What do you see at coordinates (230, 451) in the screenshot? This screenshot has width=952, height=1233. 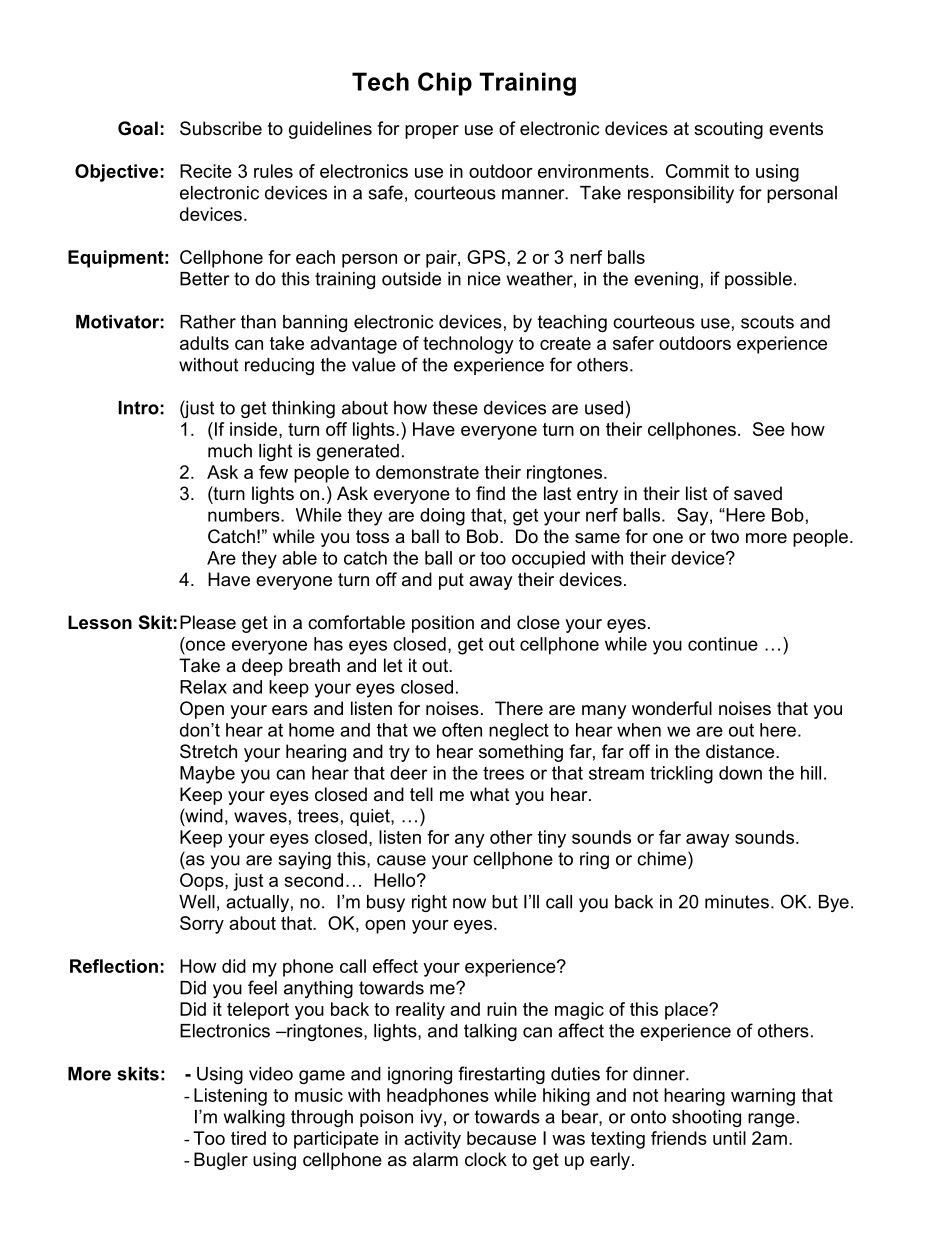 I see `much` at bounding box center [230, 451].
